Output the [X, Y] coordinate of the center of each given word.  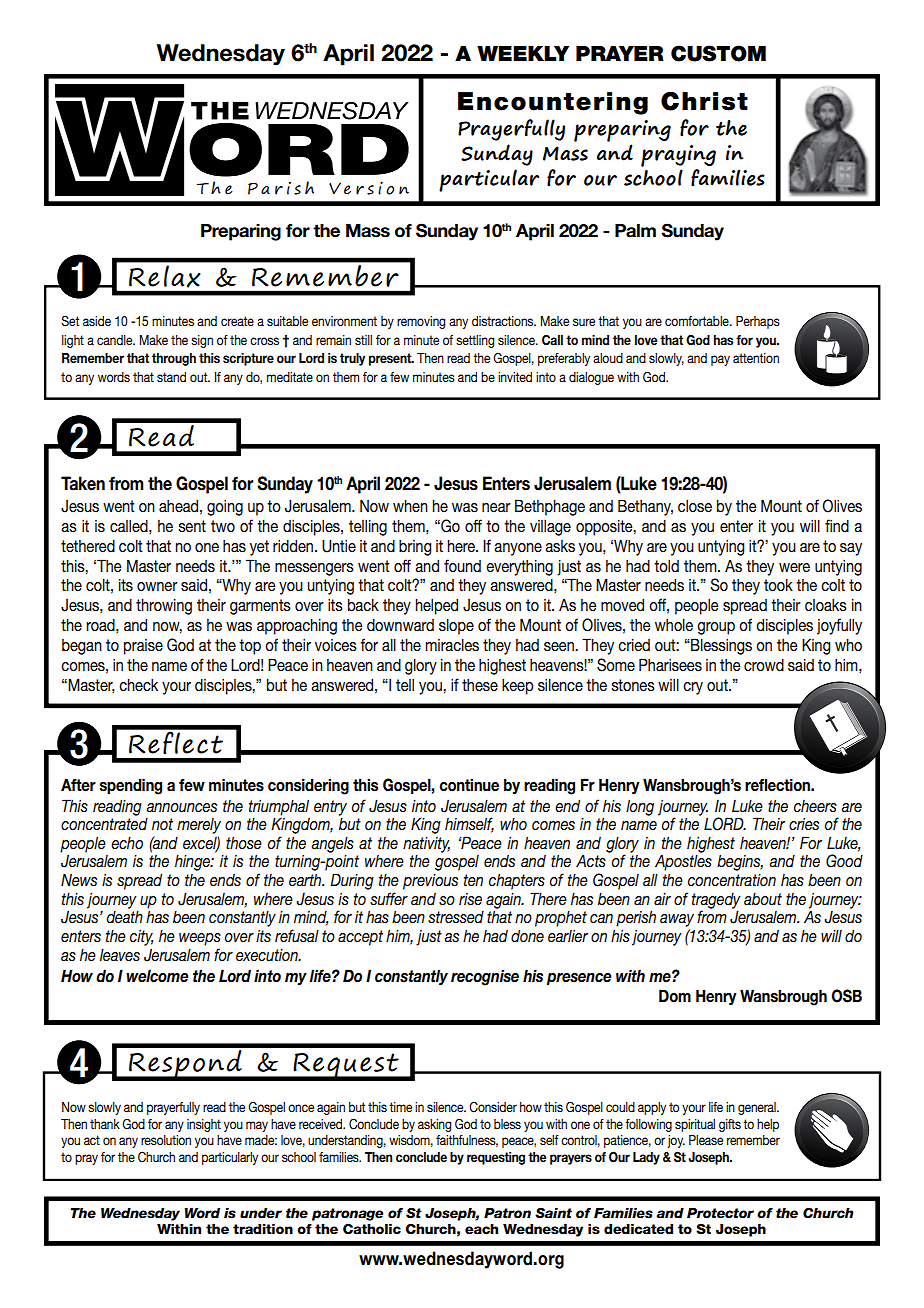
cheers [815, 806]
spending [130, 786]
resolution [166, 1140]
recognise [485, 977]
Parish [281, 188]
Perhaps [758, 322]
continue [469, 785]
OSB [846, 996]
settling [475, 341]
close [695, 506]
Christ [704, 101]
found [462, 565]
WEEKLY [523, 53]
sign [202, 341]
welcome [157, 976]
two [223, 526]
